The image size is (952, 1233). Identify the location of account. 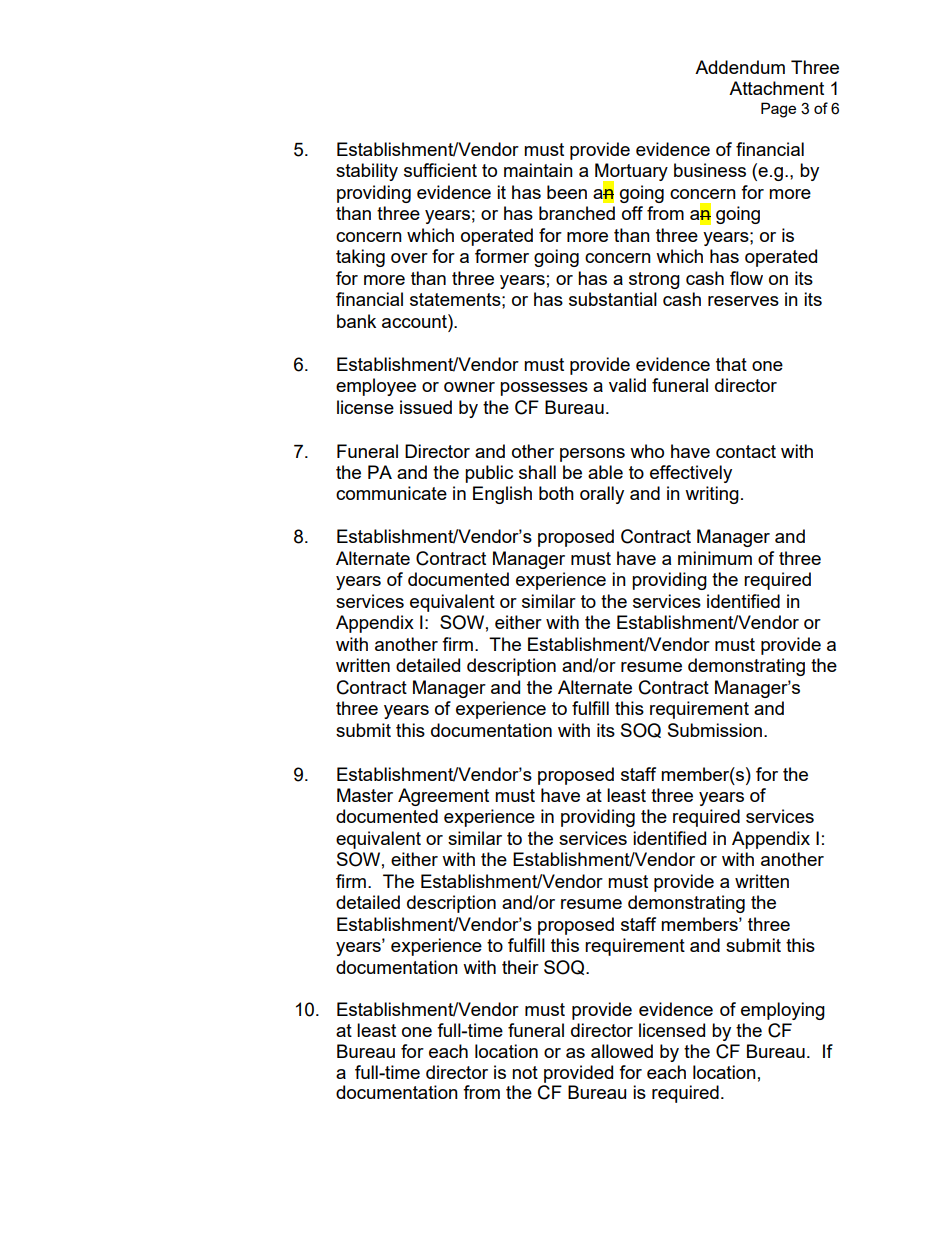
(415, 321).
